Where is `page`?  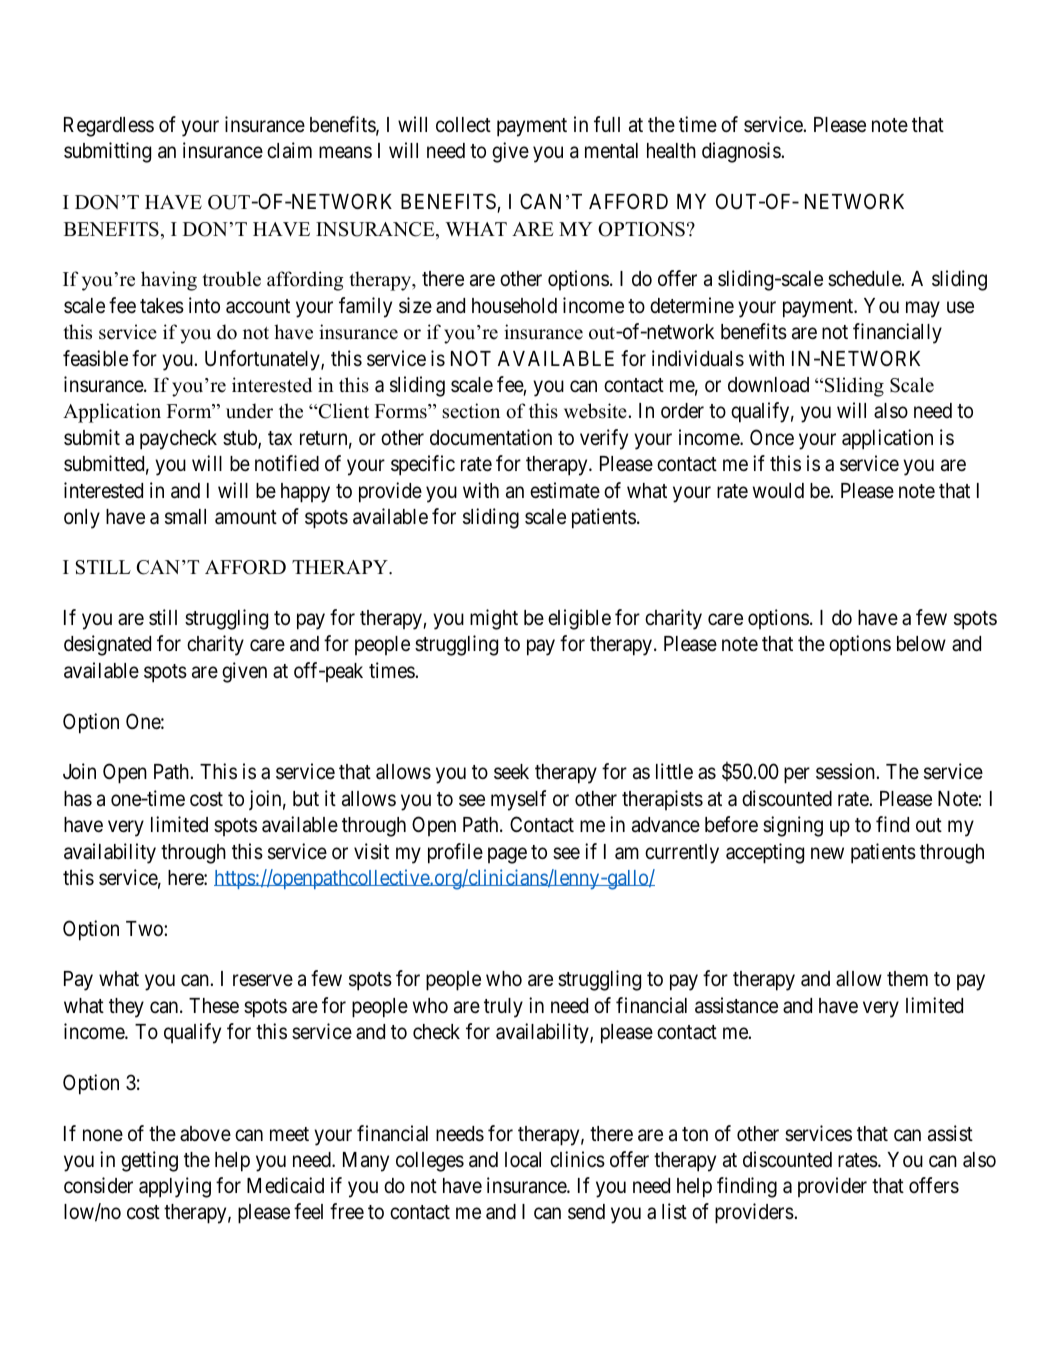
page is located at coordinates (507, 855).
